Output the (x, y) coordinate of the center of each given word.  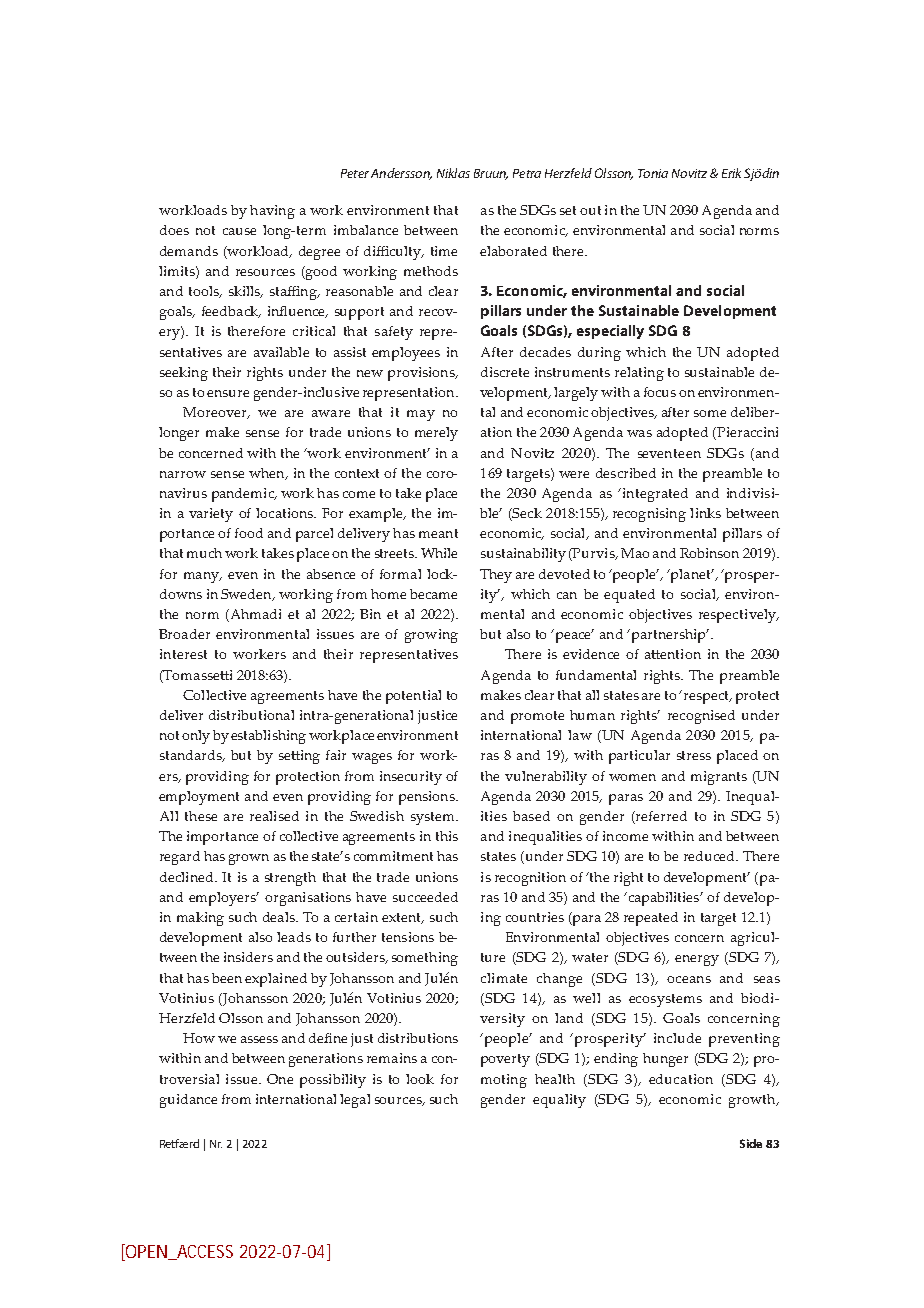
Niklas (453, 173)
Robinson (709, 553)
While (439, 553)
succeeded (425, 897)
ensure (228, 393)
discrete (505, 372)
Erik (731, 173)
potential (413, 697)
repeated (651, 919)
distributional (251, 715)
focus (660, 392)
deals (280, 917)
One (280, 1079)
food (249, 533)
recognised (701, 717)
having (272, 212)
